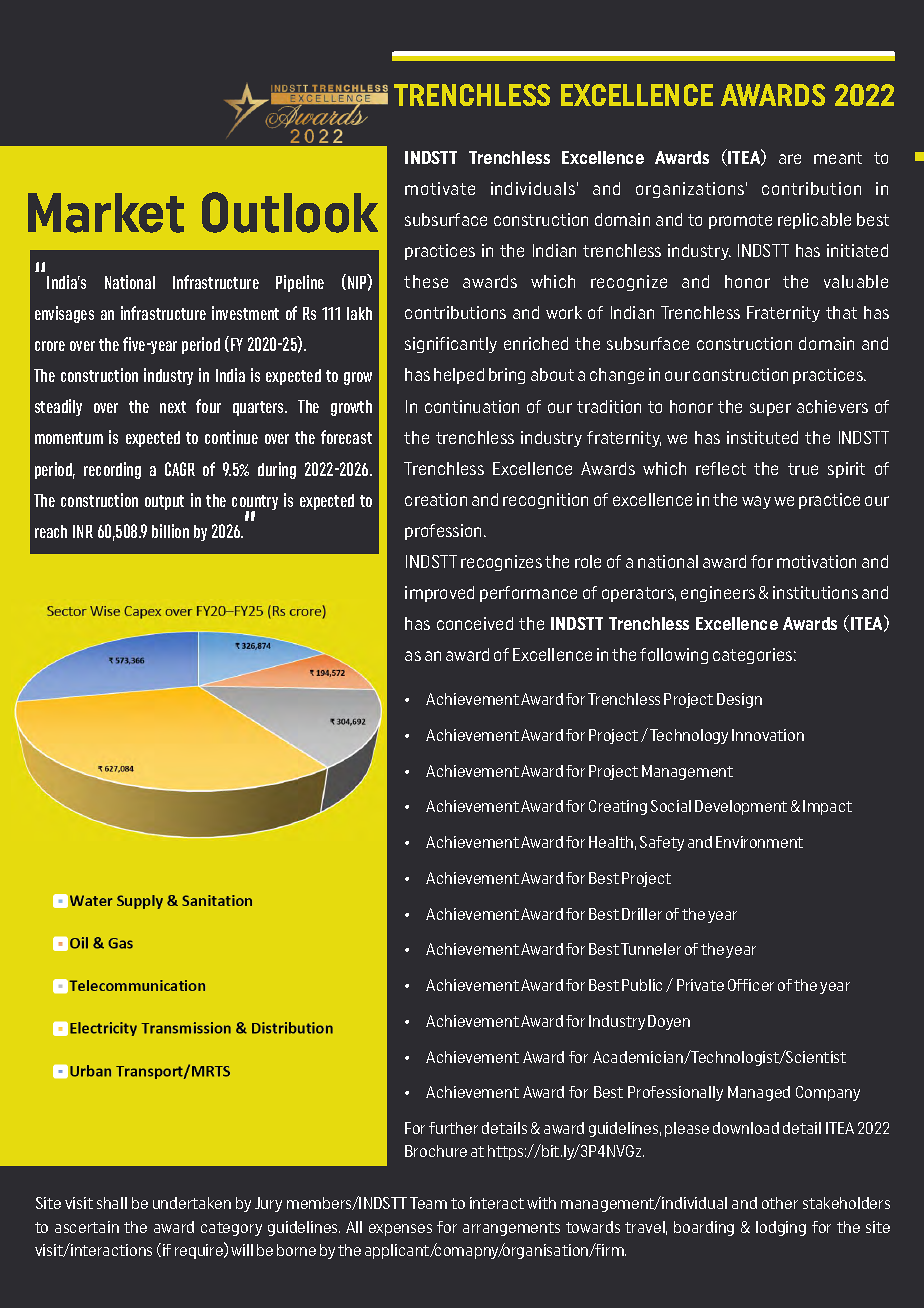 This screenshot has height=1308, width=924. I want to click on billion, so click(170, 531).
